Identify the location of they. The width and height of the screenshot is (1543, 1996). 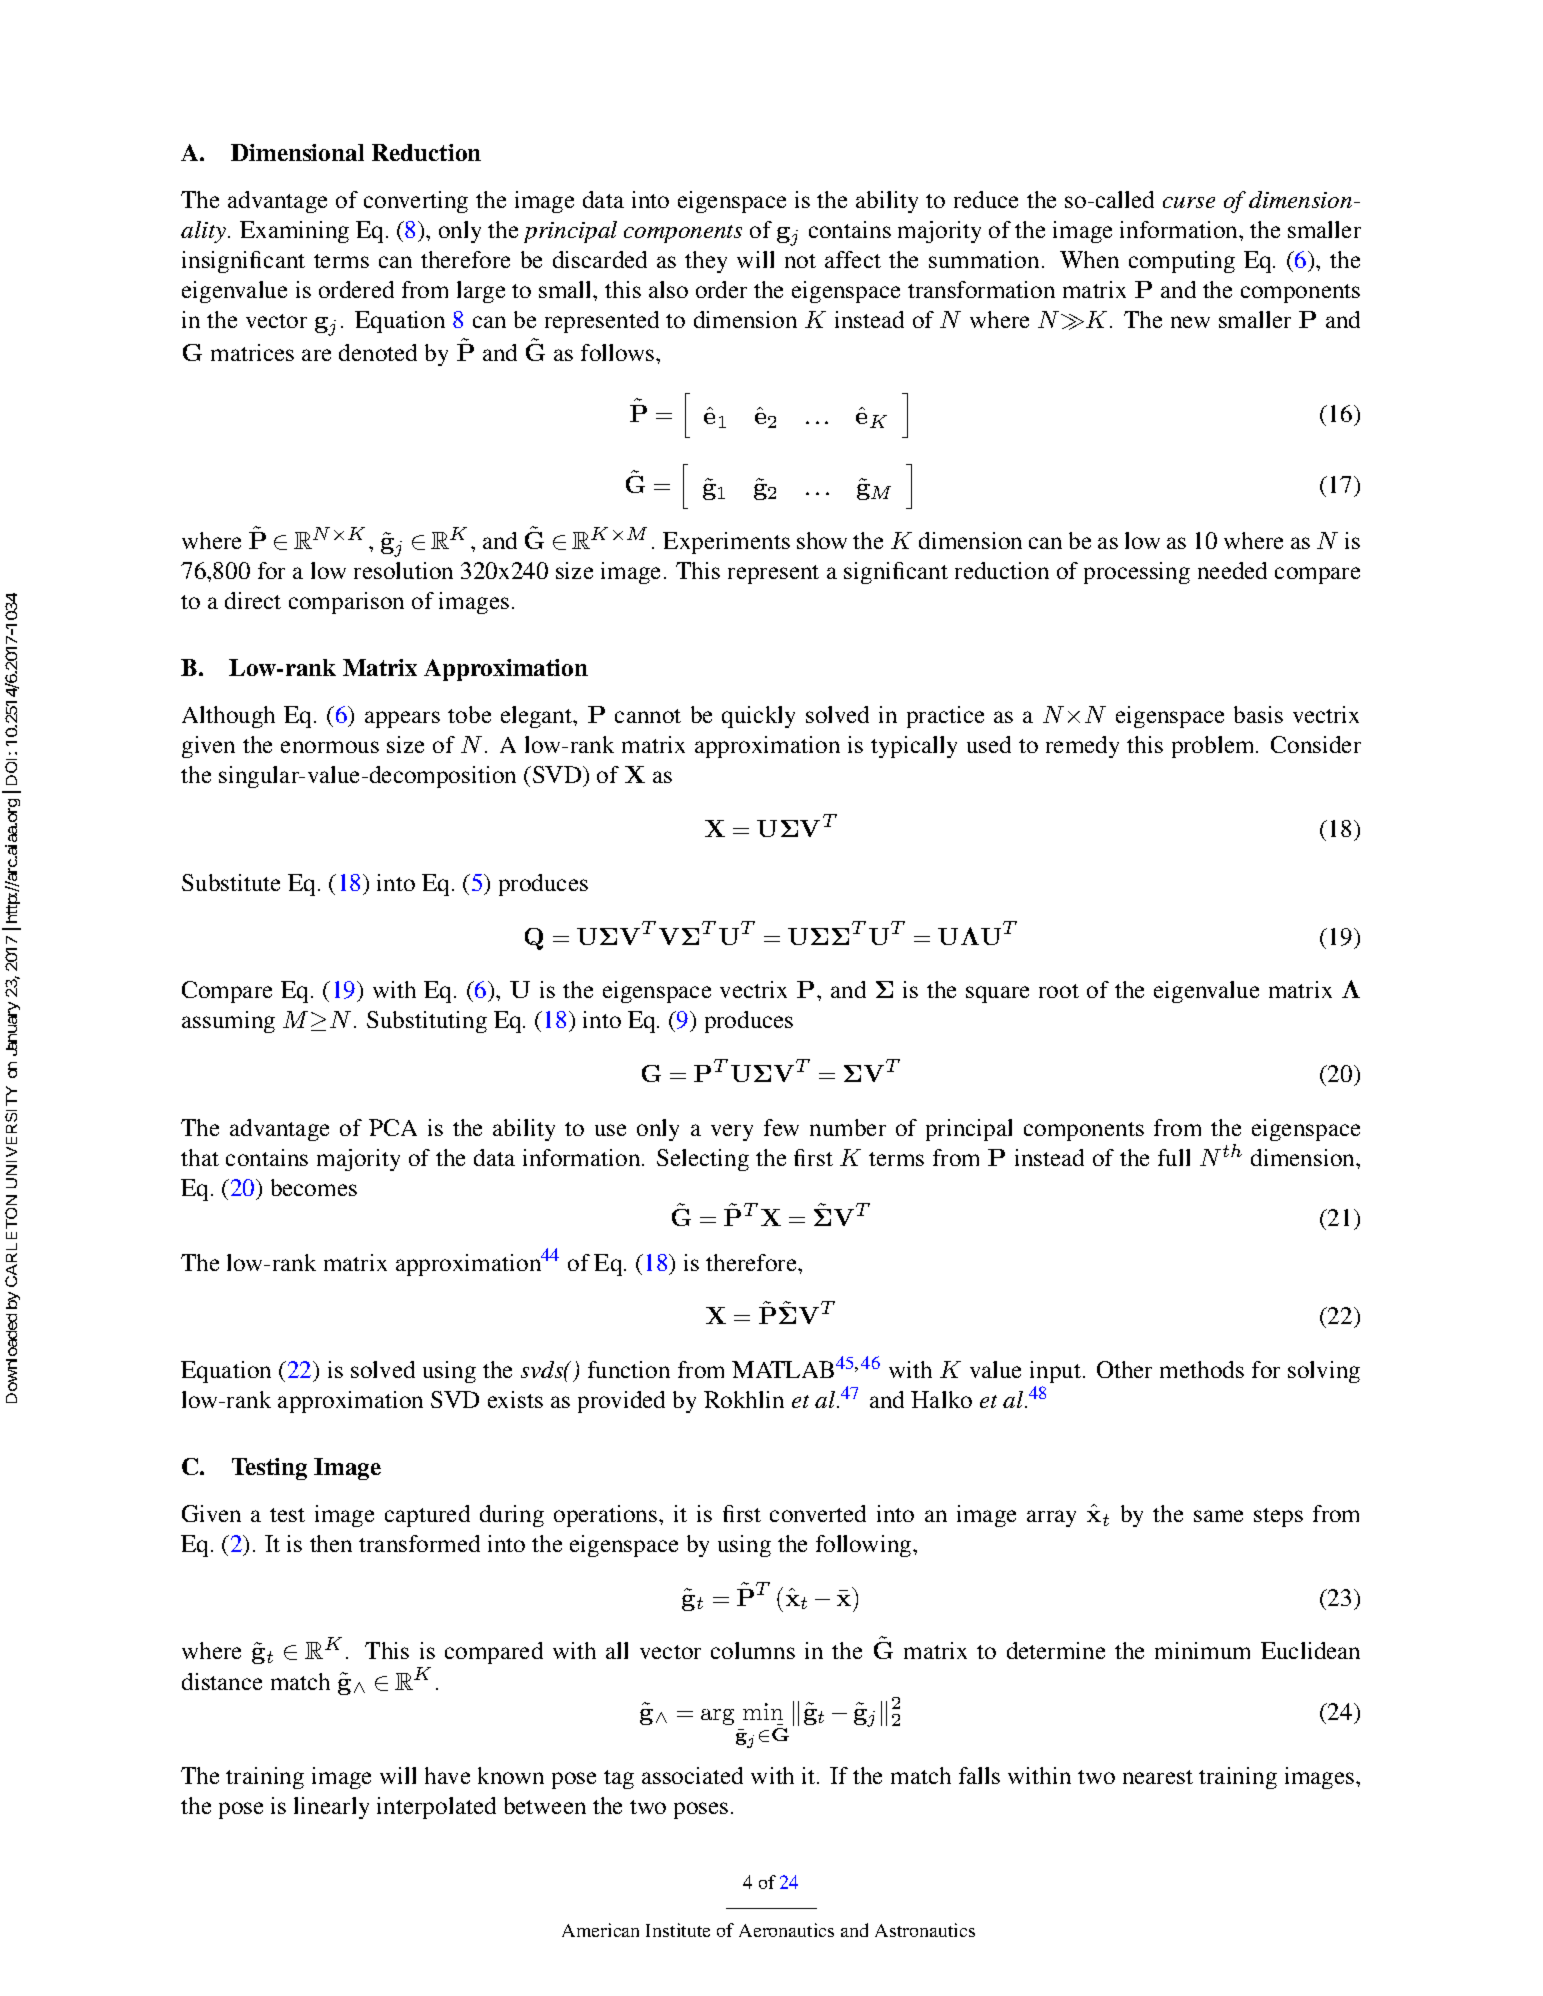
(706, 262).
